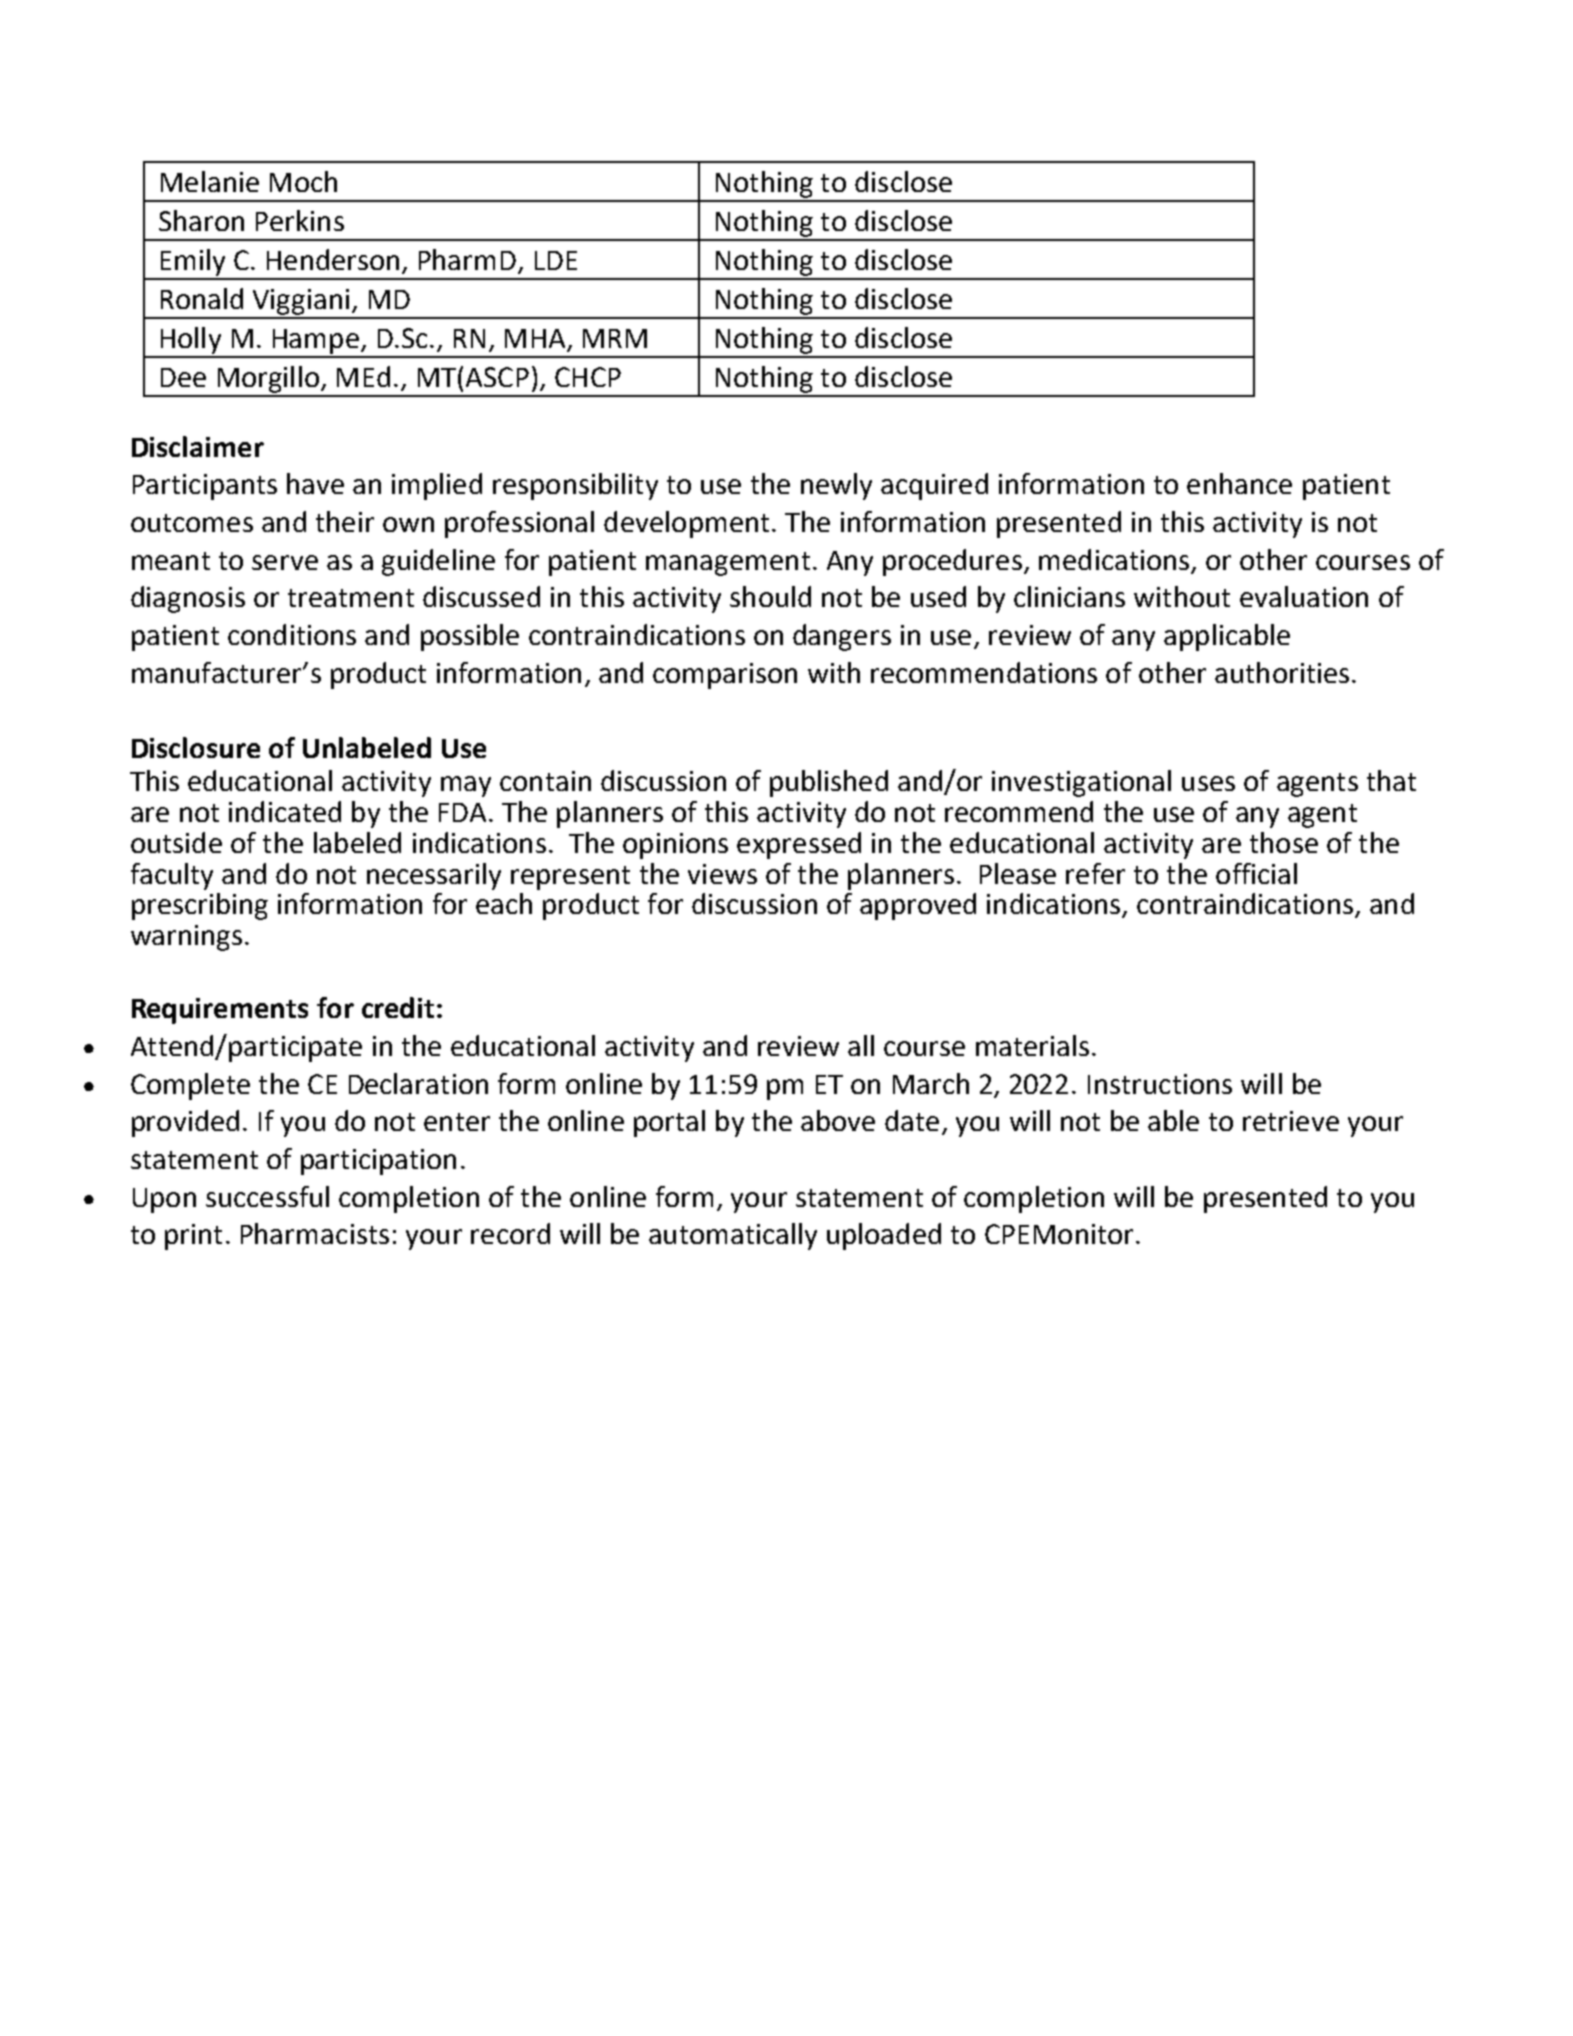 This screenshot has height=2036, width=1573. Describe the element at coordinates (836, 486) in the screenshot. I see `newly` at that location.
